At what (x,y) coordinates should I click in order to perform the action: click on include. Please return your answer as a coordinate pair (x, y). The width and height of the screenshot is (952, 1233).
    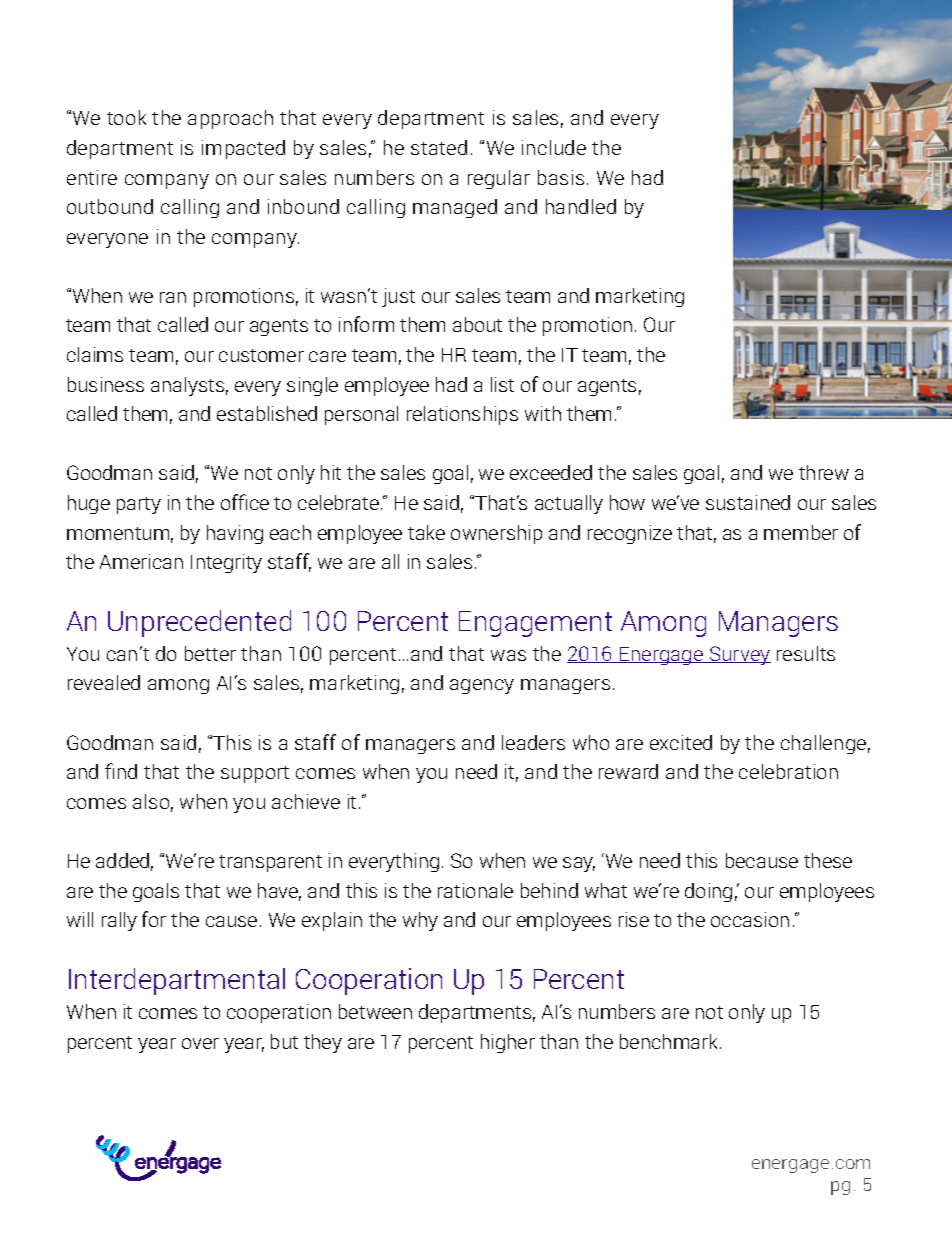
    Looking at the image, I should click on (554, 147).
